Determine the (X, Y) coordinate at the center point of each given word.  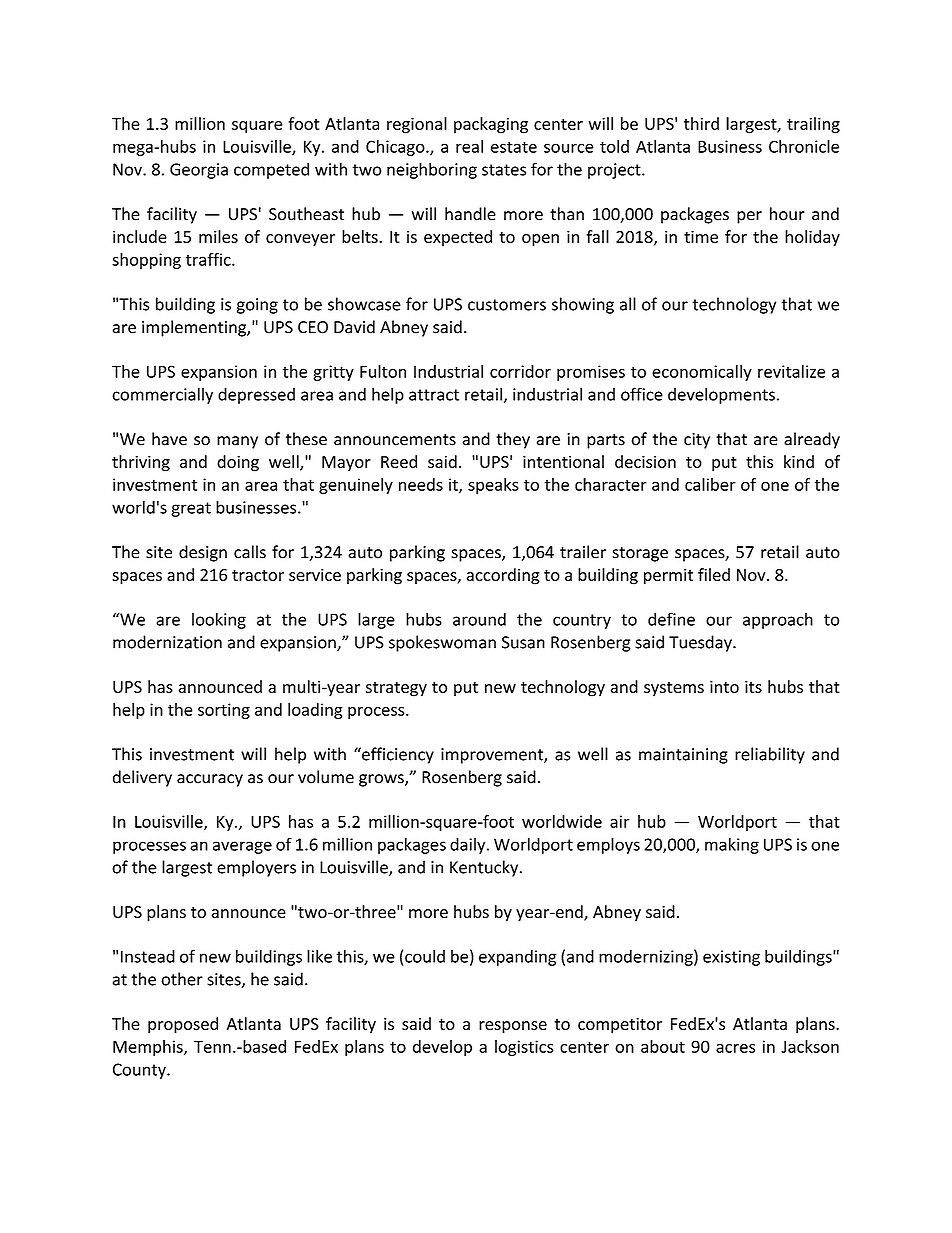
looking (219, 620)
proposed (183, 1025)
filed (714, 574)
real (469, 146)
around (479, 619)
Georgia (199, 171)
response (513, 1027)
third (701, 123)
